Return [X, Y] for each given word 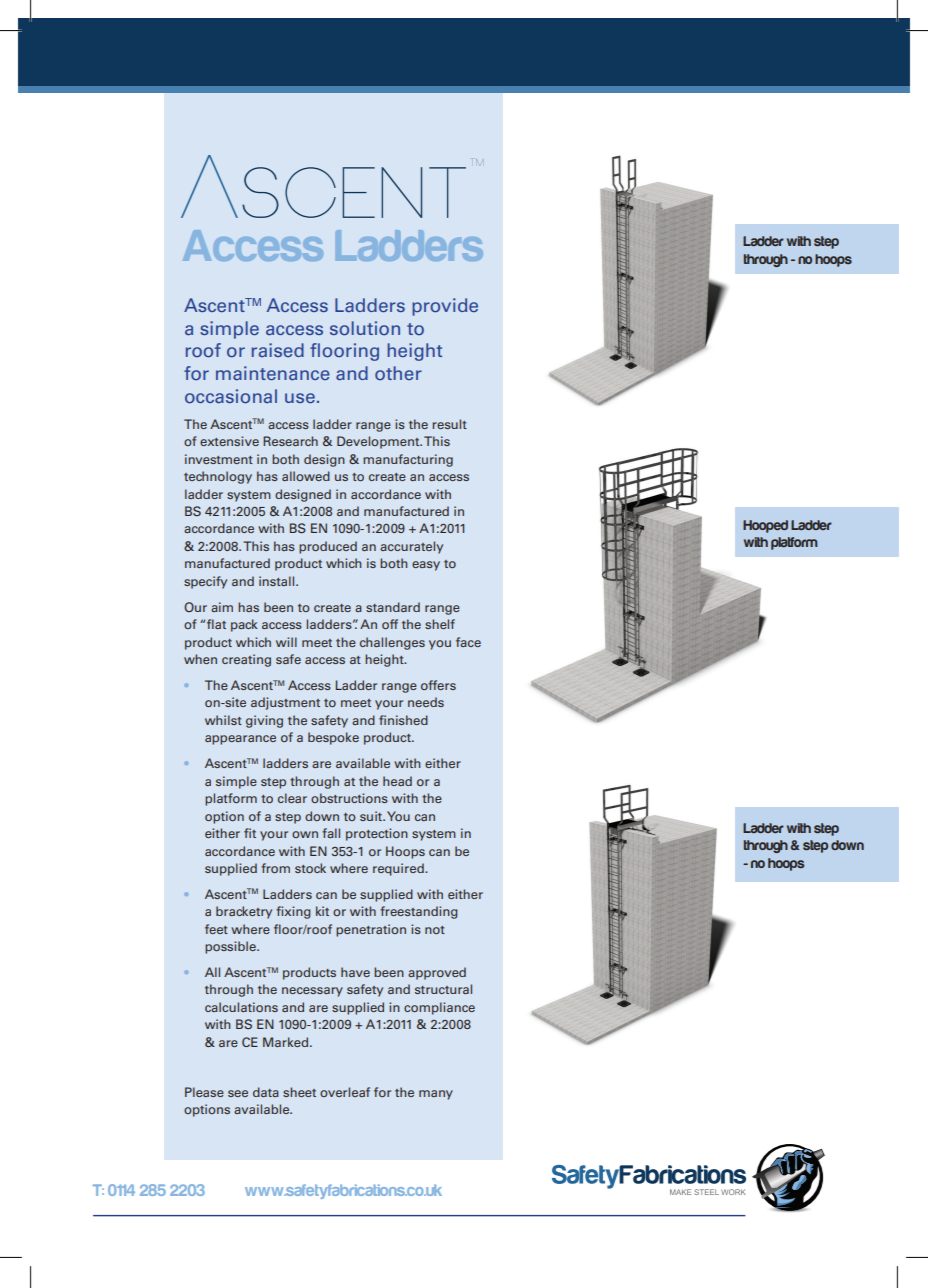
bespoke [333, 738]
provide [445, 307]
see [238, 1093]
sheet [299, 1092]
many [436, 1095]
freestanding [419, 912]
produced [328, 547]
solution [365, 328]
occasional [231, 396]
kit [322, 911]
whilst [223, 720]
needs [426, 702]
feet [216, 929]
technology [218, 477]
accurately [411, 547]
